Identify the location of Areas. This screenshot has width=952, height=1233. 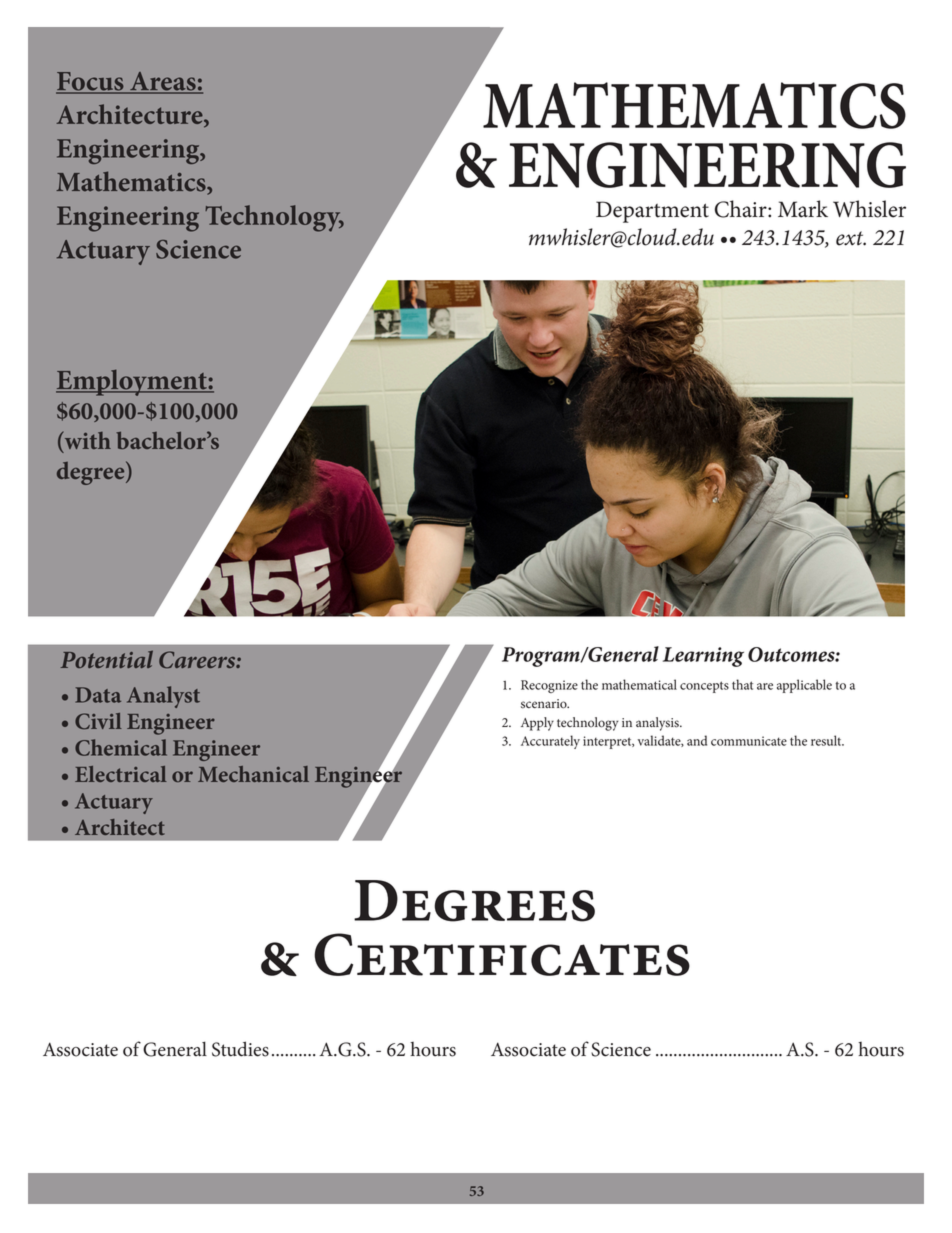
(163, 82).
